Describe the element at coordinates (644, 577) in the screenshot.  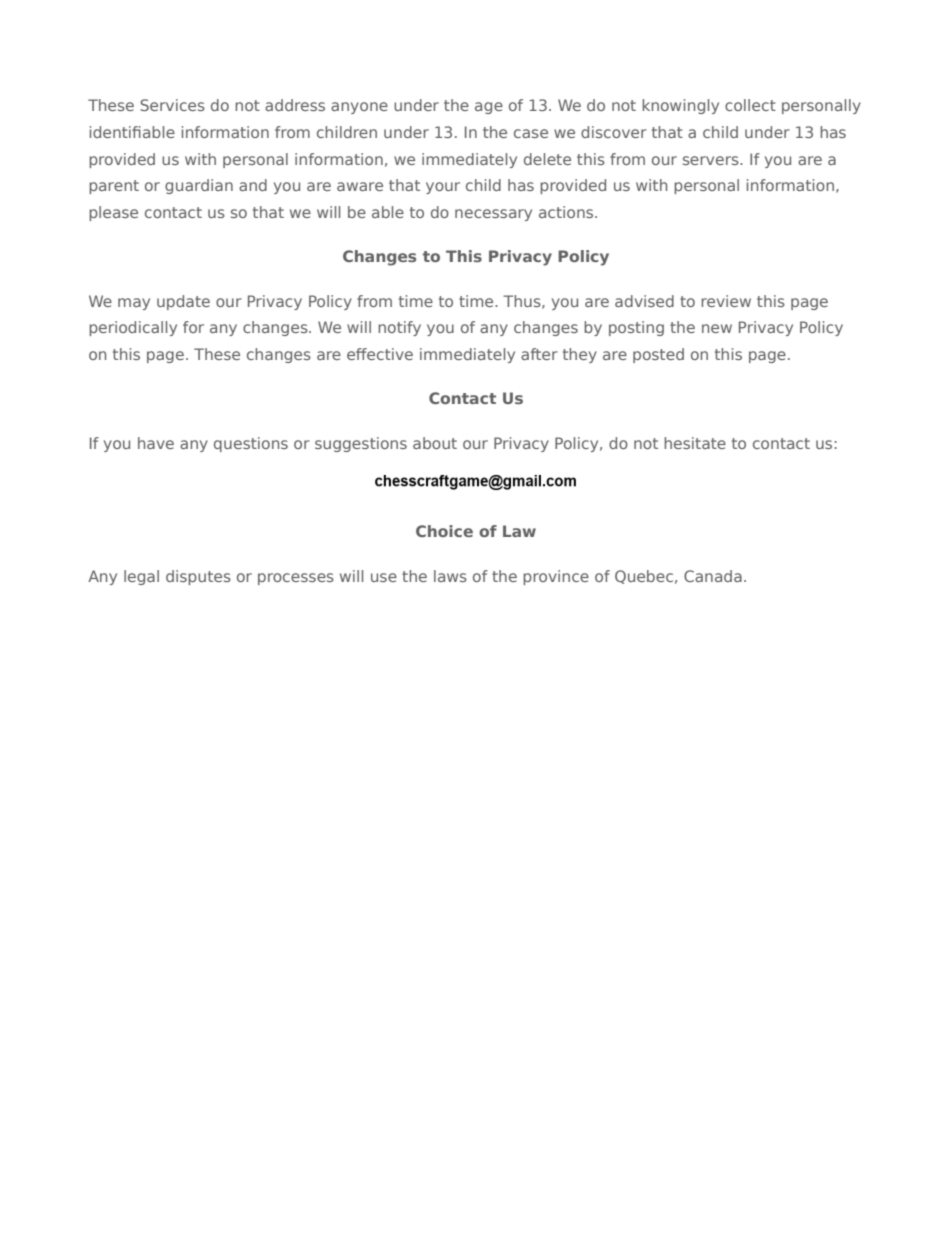
I see `Quebec` at that location.
